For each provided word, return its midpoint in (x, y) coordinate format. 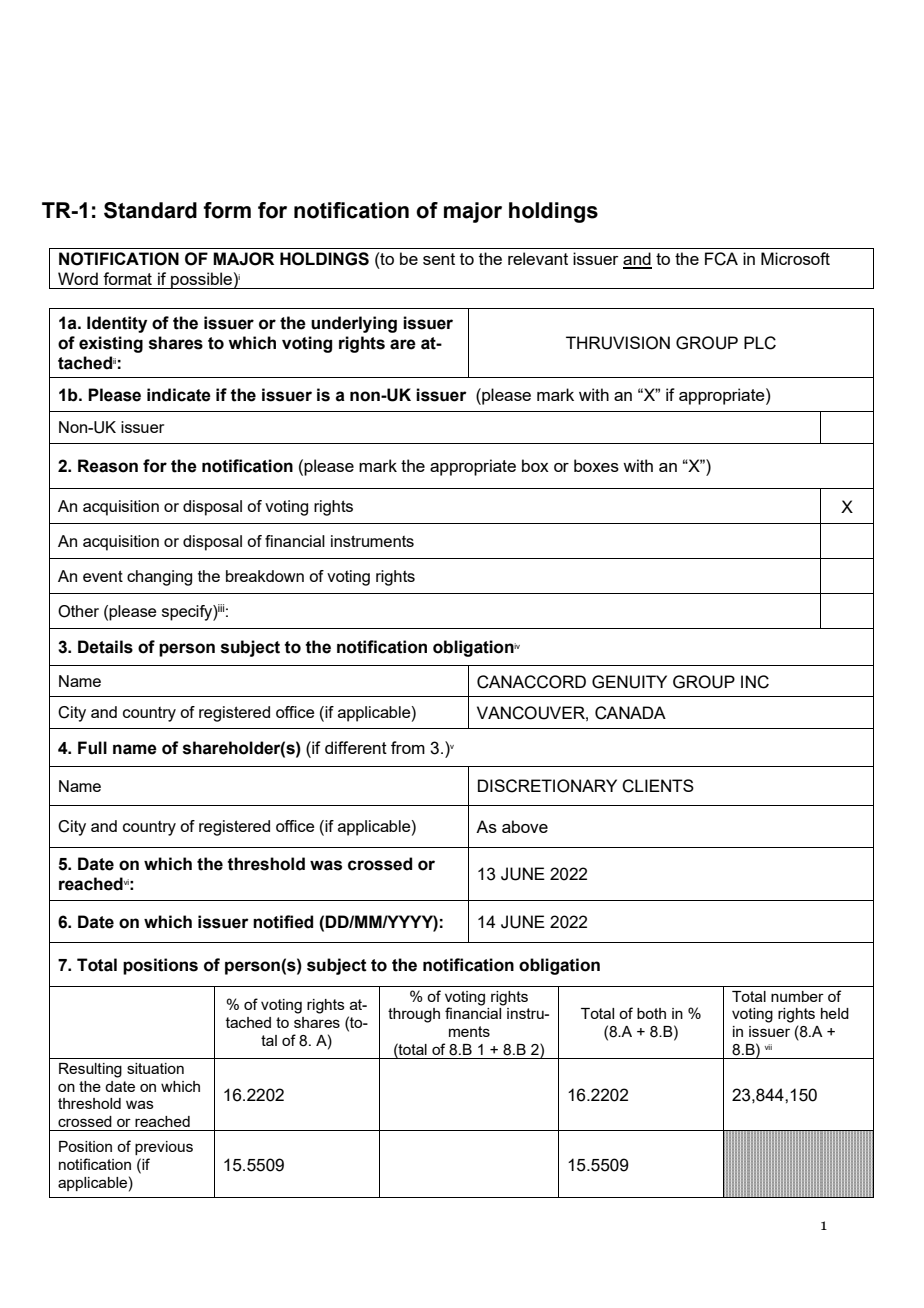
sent (439, 259)
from (408, 747)
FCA (721, 259)
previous (164, 1148)
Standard (150, 210)
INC (755, 682)
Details (105, 647)
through (414, 1015)
